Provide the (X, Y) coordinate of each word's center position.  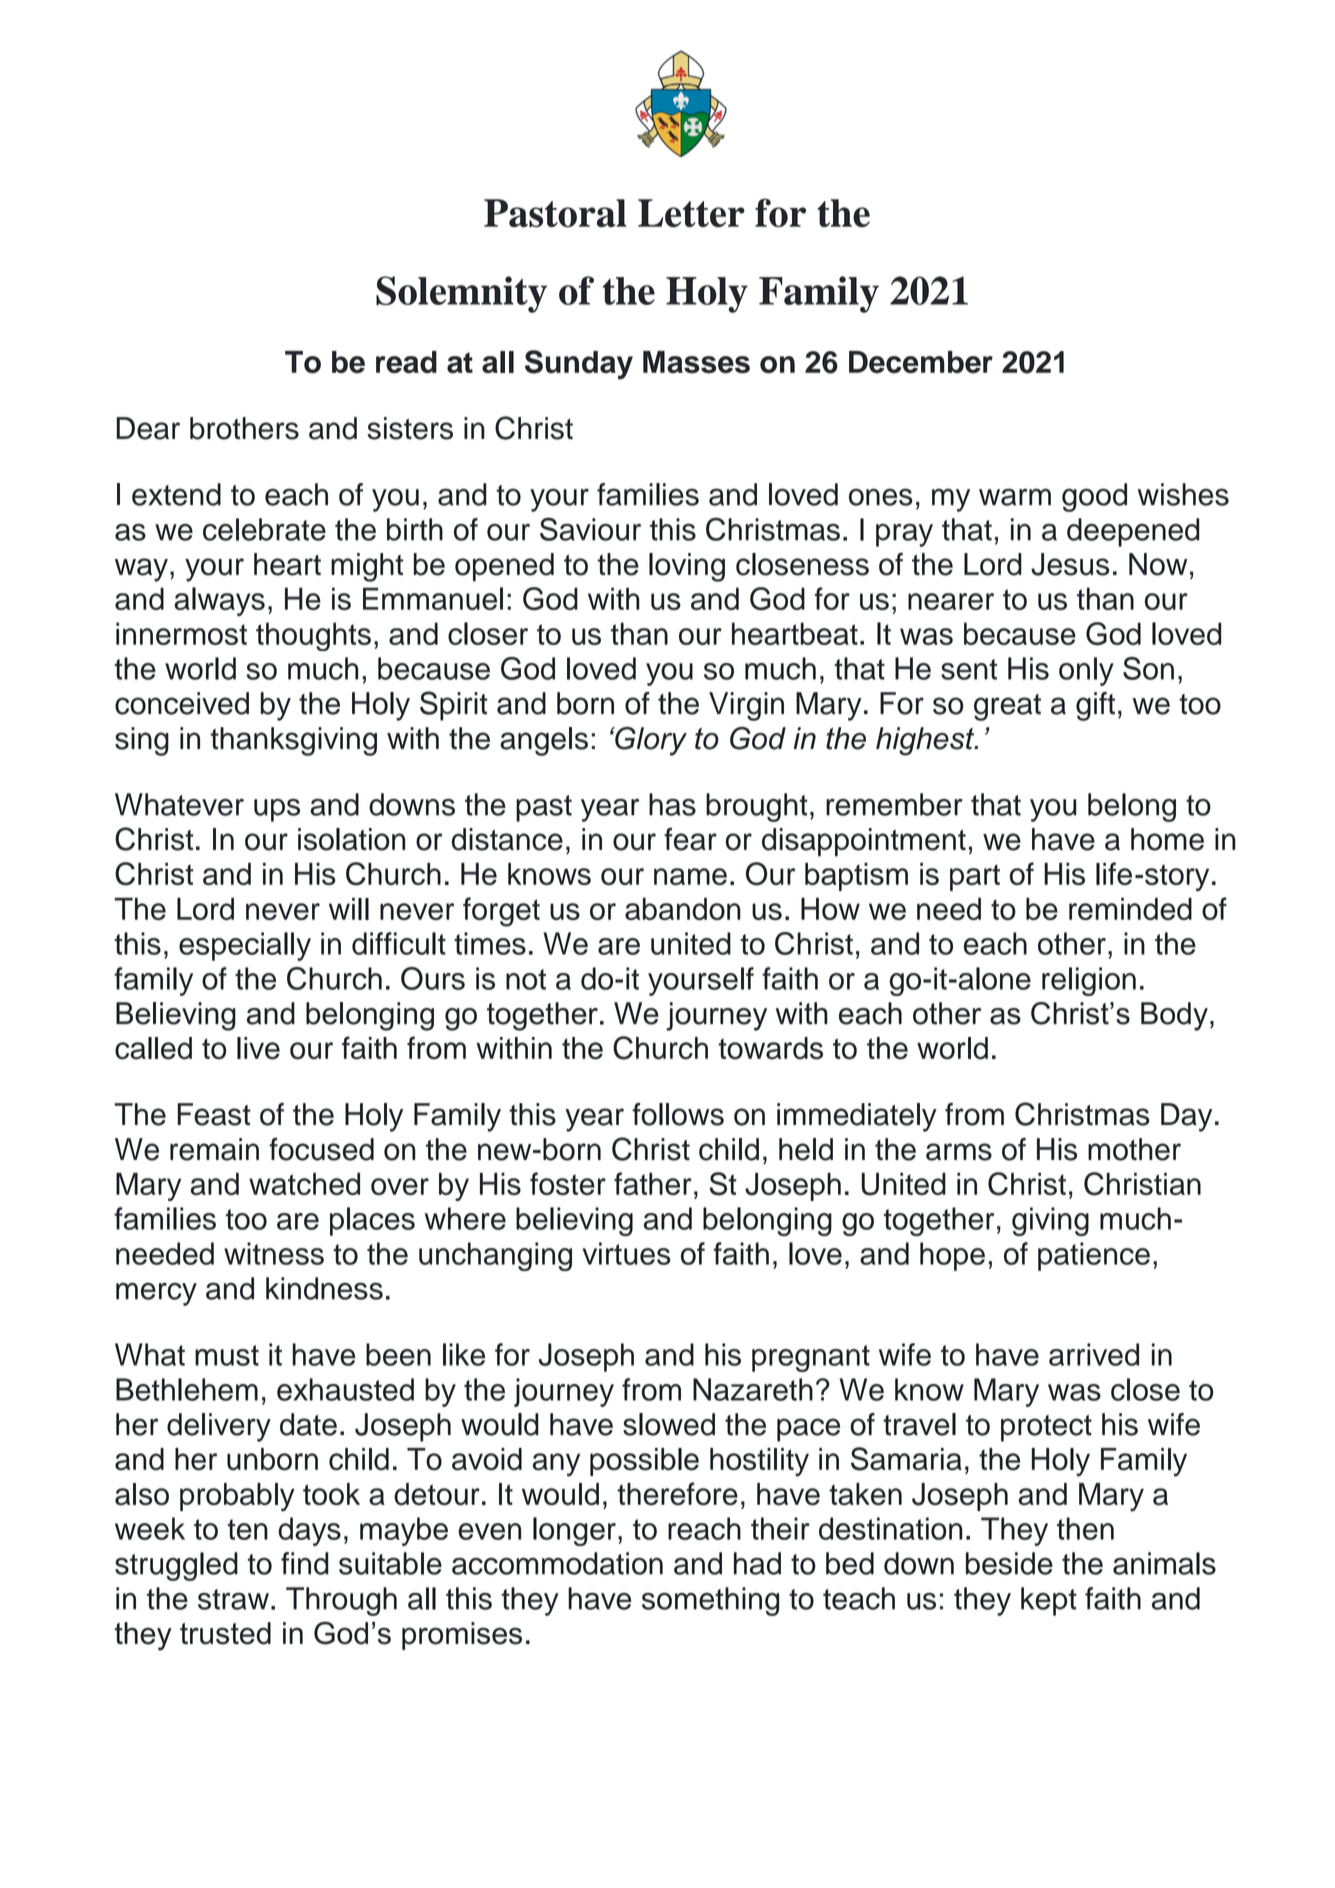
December (921, 362)
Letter (691, 213)
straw (233, 1599)
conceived (182, 703)
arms (959, 1152)
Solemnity (461, 294)
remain (214, 1149)
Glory (650, 741)
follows (678, 1114)
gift (1095, 706)
